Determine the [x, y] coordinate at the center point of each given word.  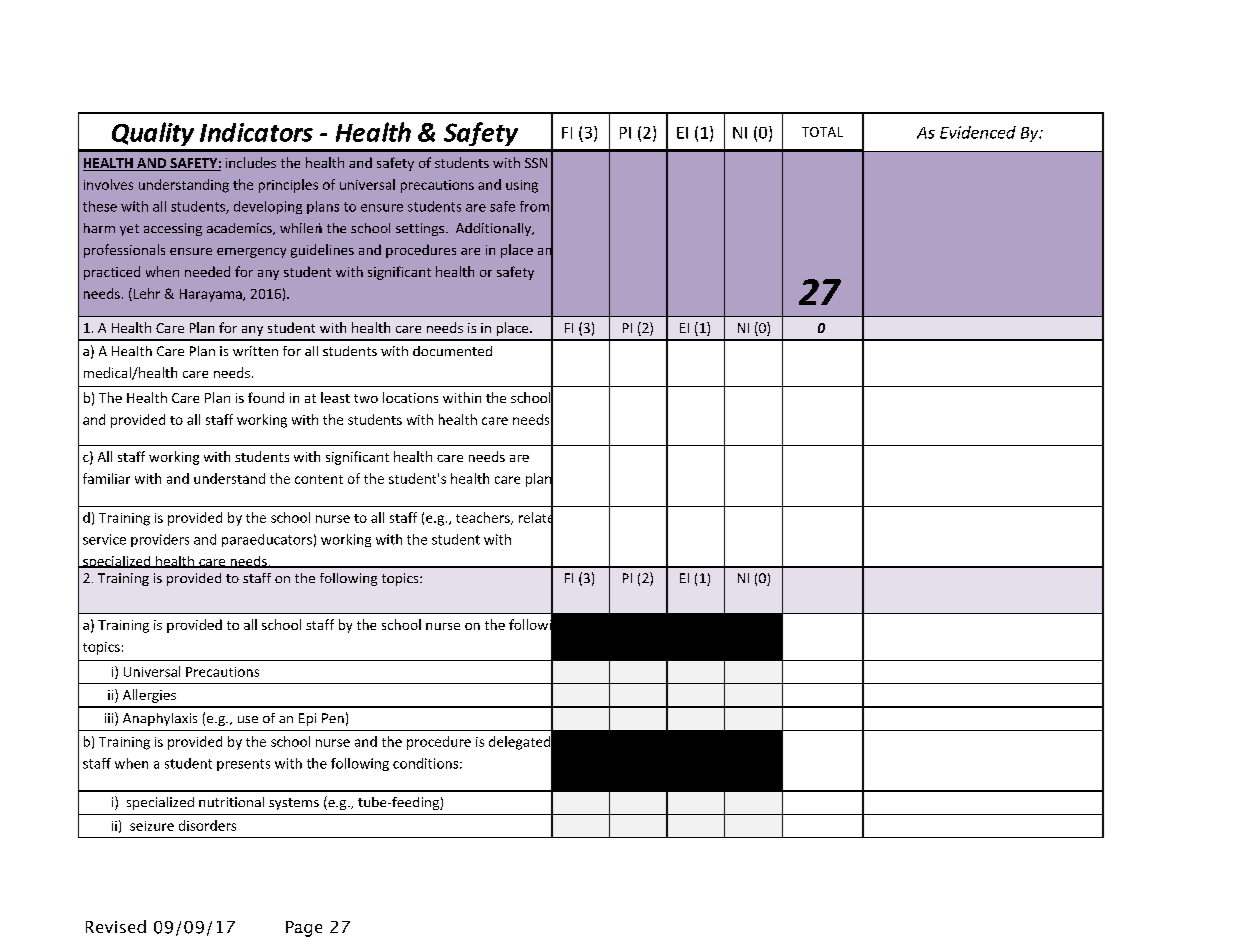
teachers [484, 518]
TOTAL [822, 132]
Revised [116, 926]
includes [251, 162]
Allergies [149, 696]
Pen [333, 718]
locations [410, 397]
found [266, 397]
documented [452, 351]
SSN [536, 163]
